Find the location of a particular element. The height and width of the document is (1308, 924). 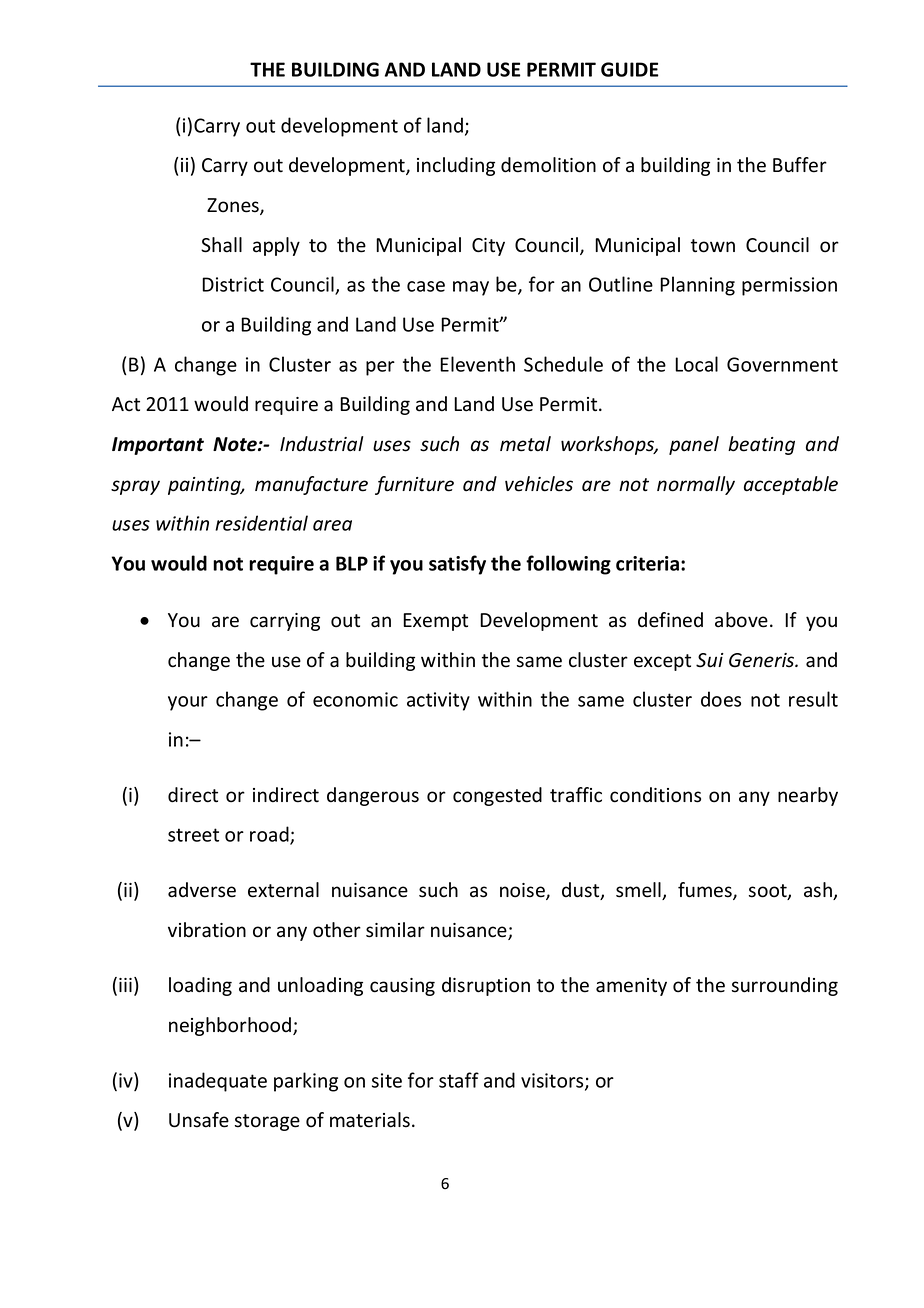

metal is located at coordinates (525, 444).
